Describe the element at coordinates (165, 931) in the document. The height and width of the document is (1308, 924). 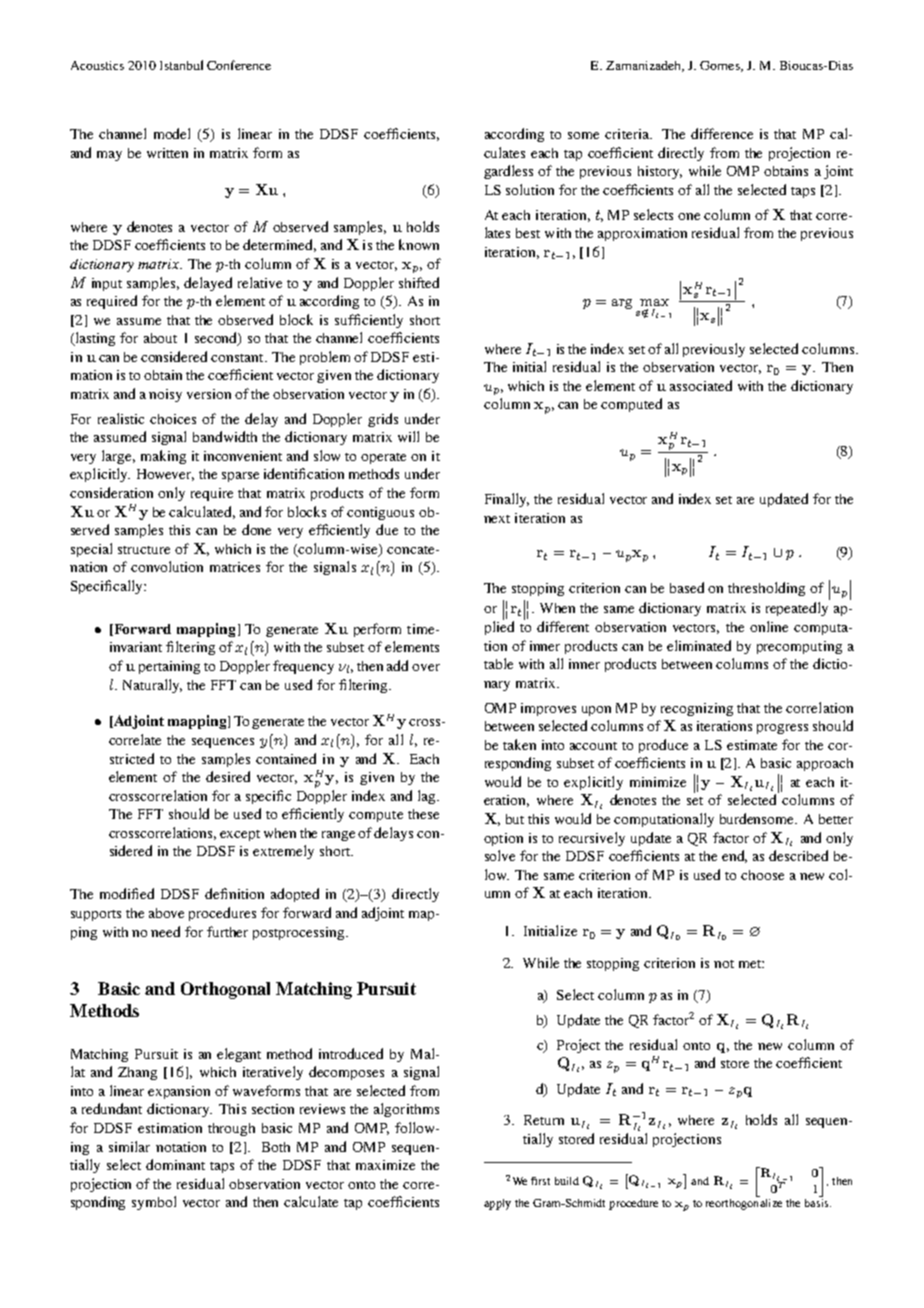
I see `need` at that location.
